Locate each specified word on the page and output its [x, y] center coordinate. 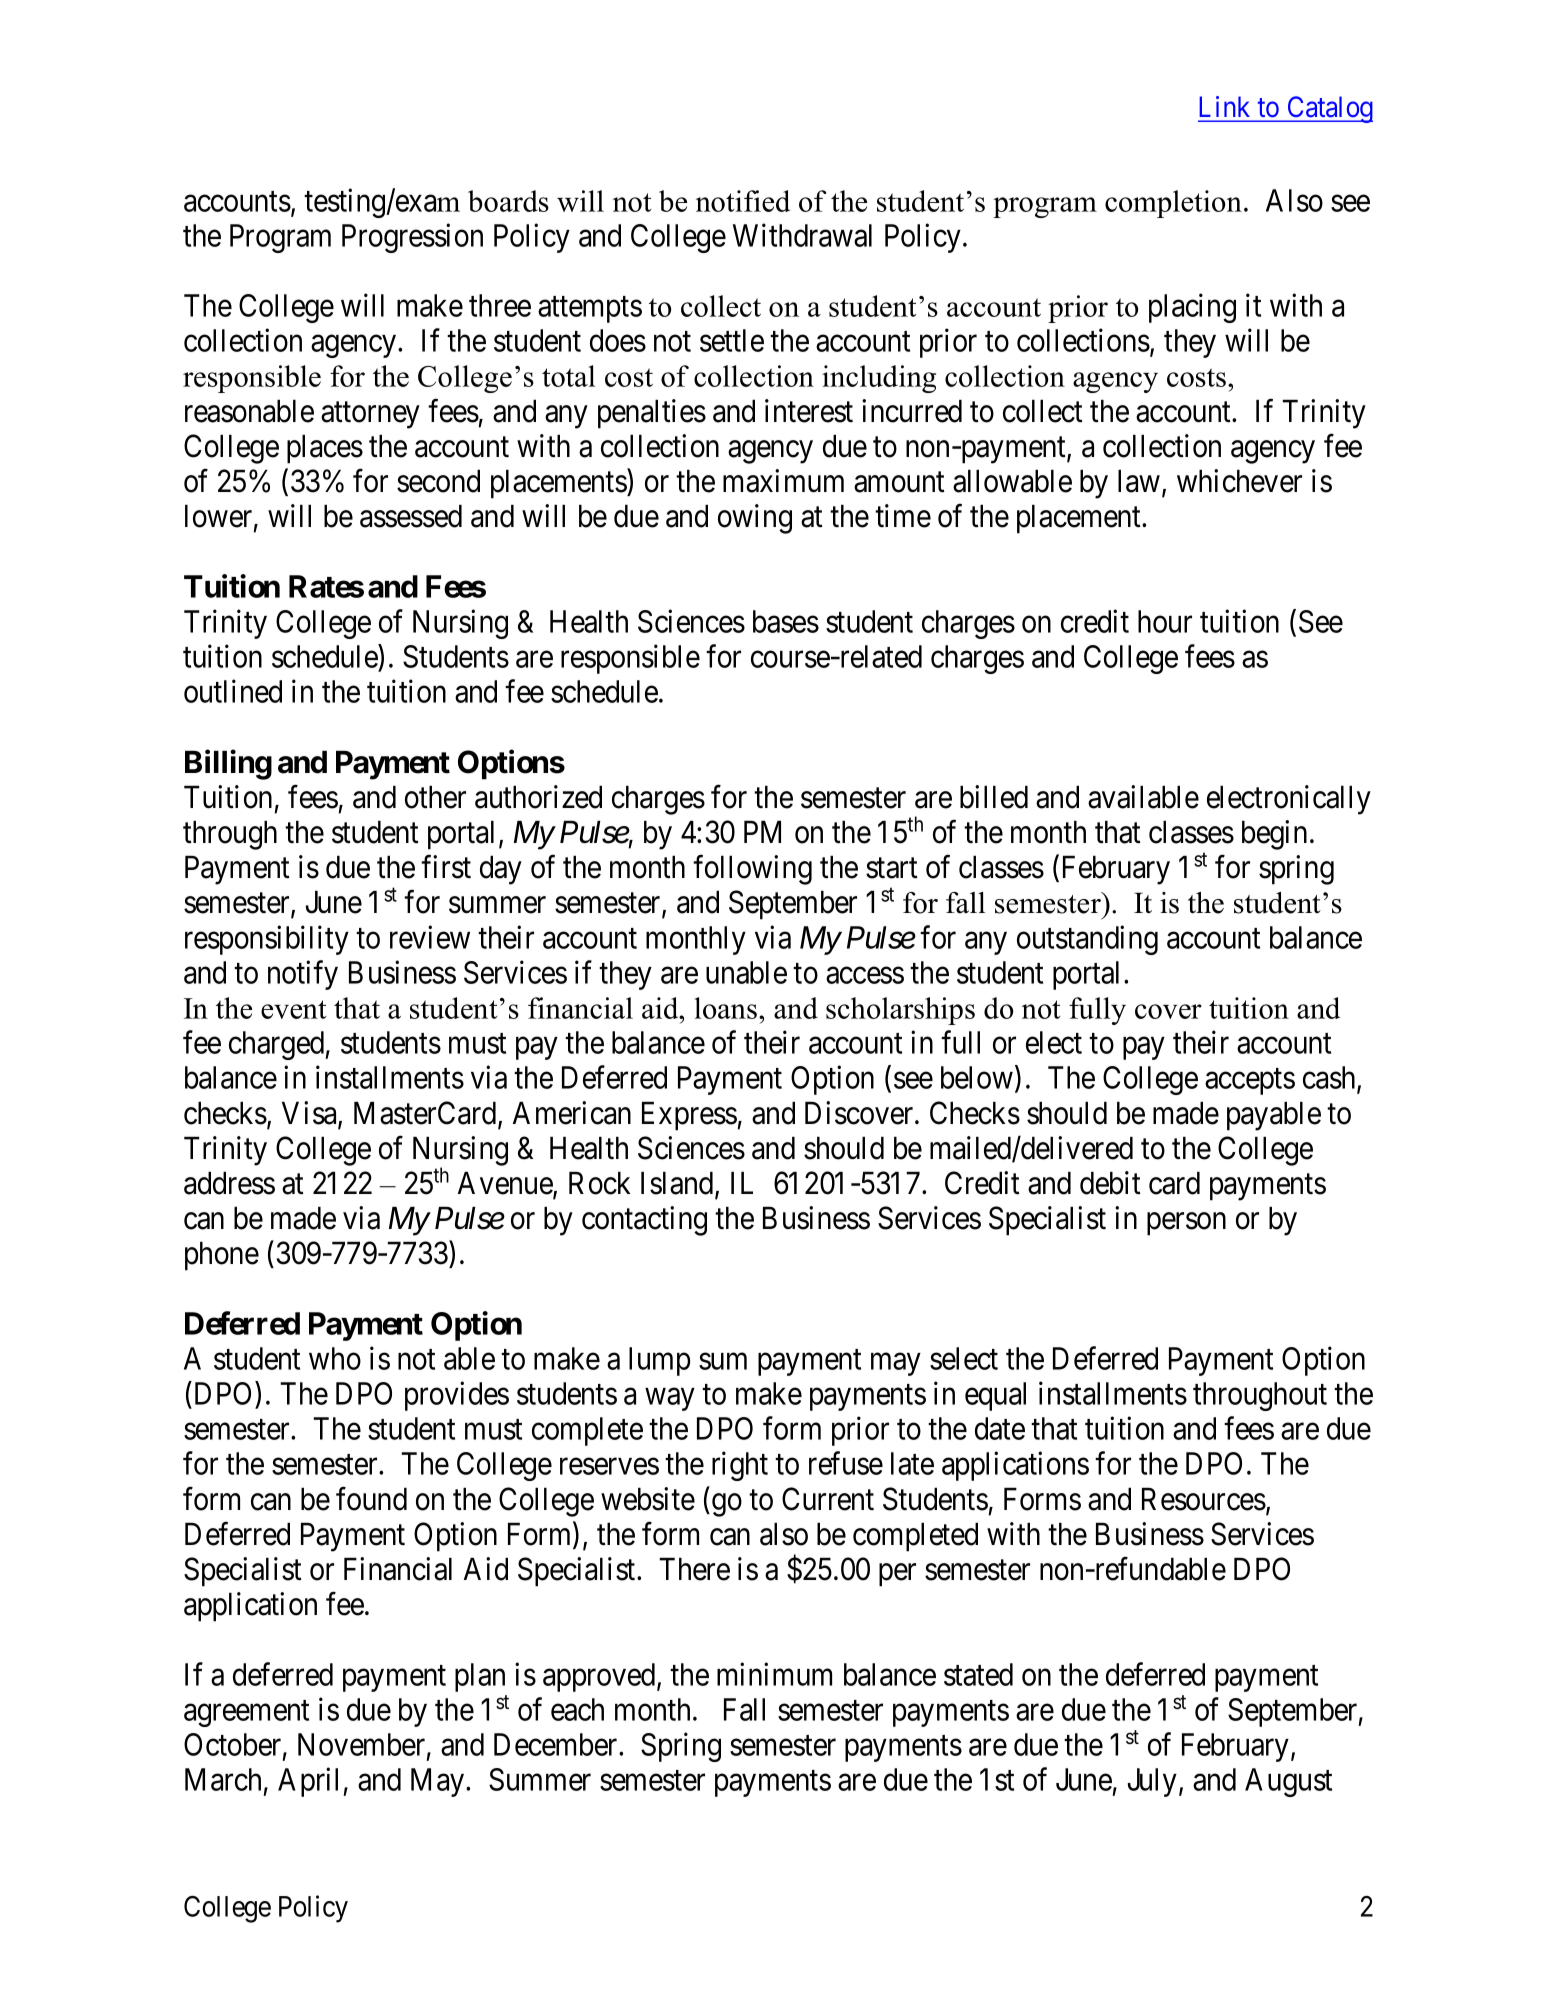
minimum [774, 1674]
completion [1173, 204]
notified [743, 201]
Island [678, 1184]
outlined [233, 691]
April [311, 1782]
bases [786, 621]
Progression [412, 238]
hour [1165, 621]
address [229, 1183]
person [1186, 1224]
